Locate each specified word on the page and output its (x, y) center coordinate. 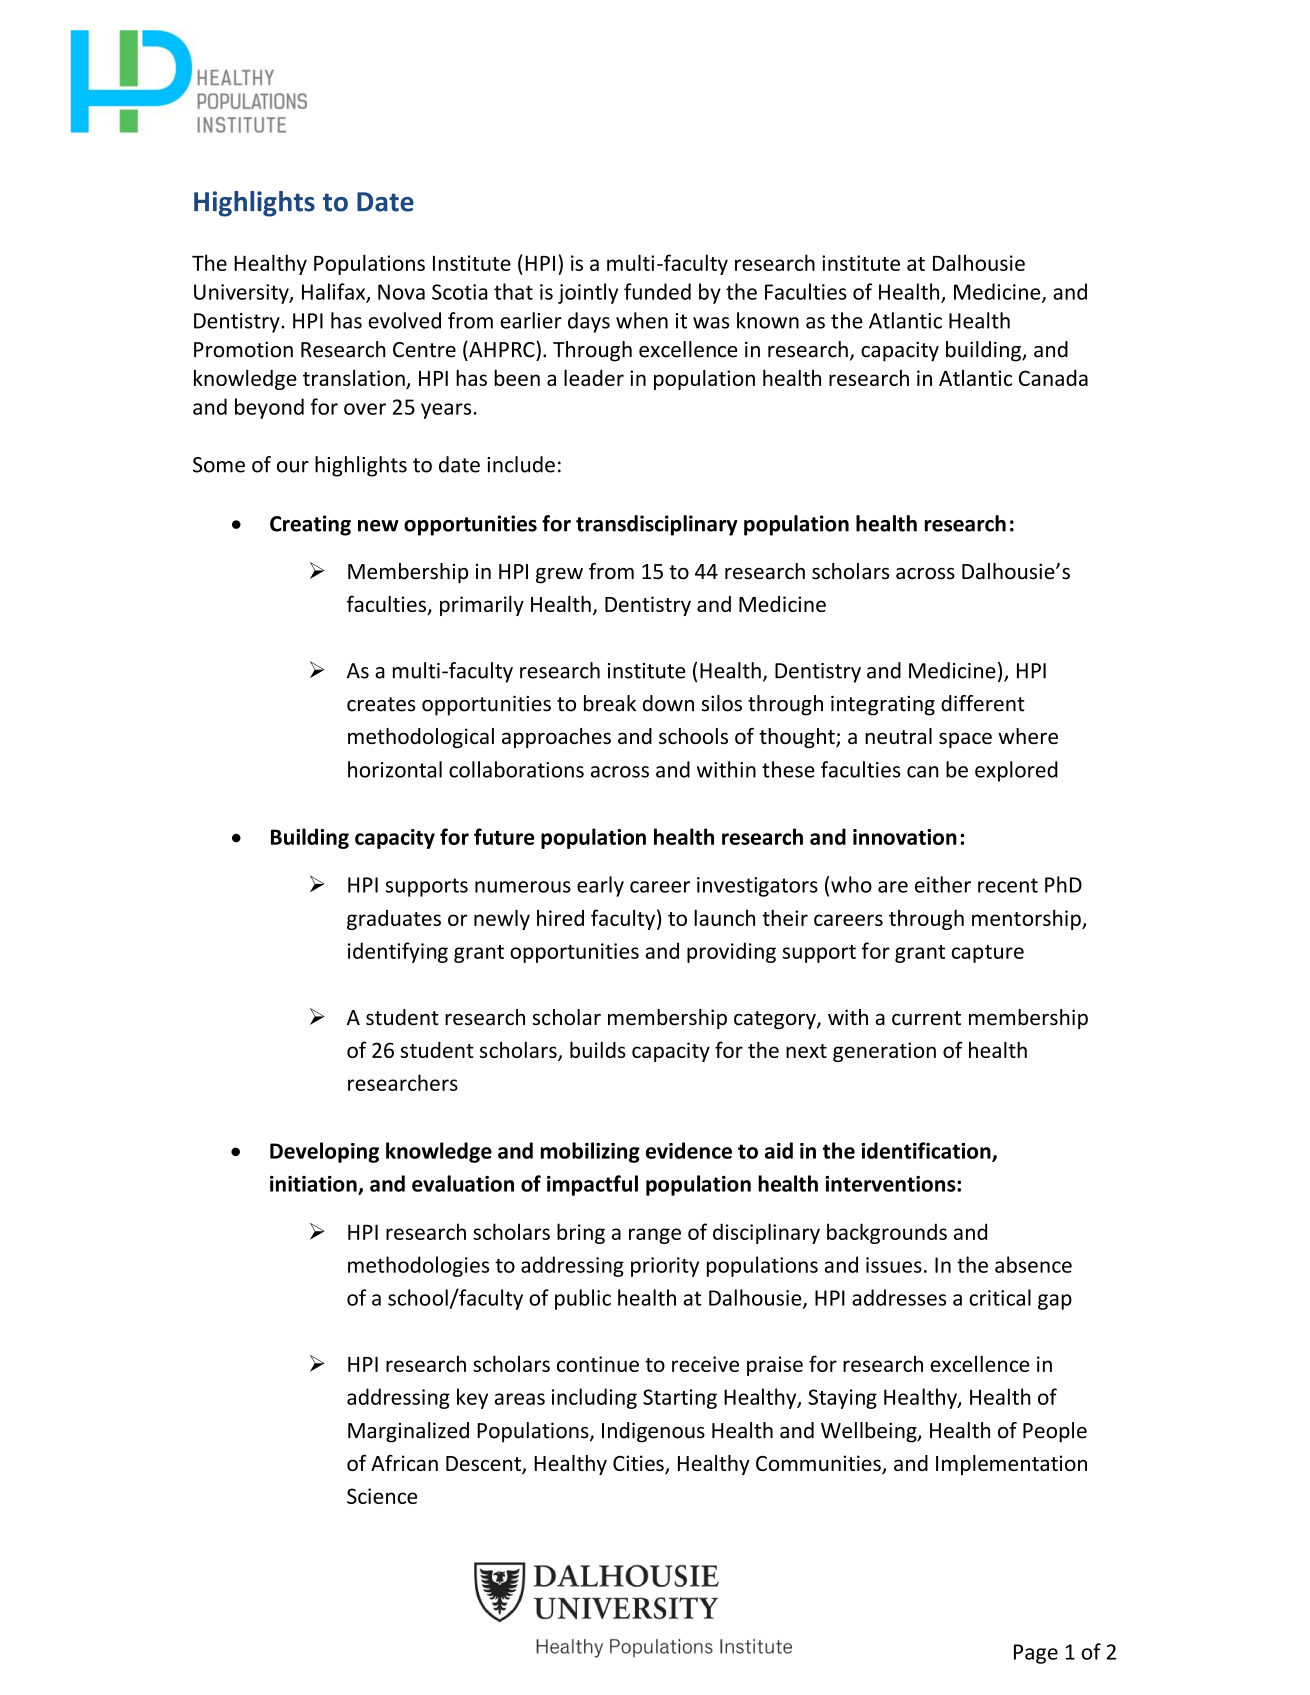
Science (382, 1496)
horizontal (395, 769)
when (642, 320)
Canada (1053, 378)
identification (927, 1151)
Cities (639, 1464)
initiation (314, 1185)
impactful (592, 1185)
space (965, 740)
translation (355, 379)
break (610, 703)
